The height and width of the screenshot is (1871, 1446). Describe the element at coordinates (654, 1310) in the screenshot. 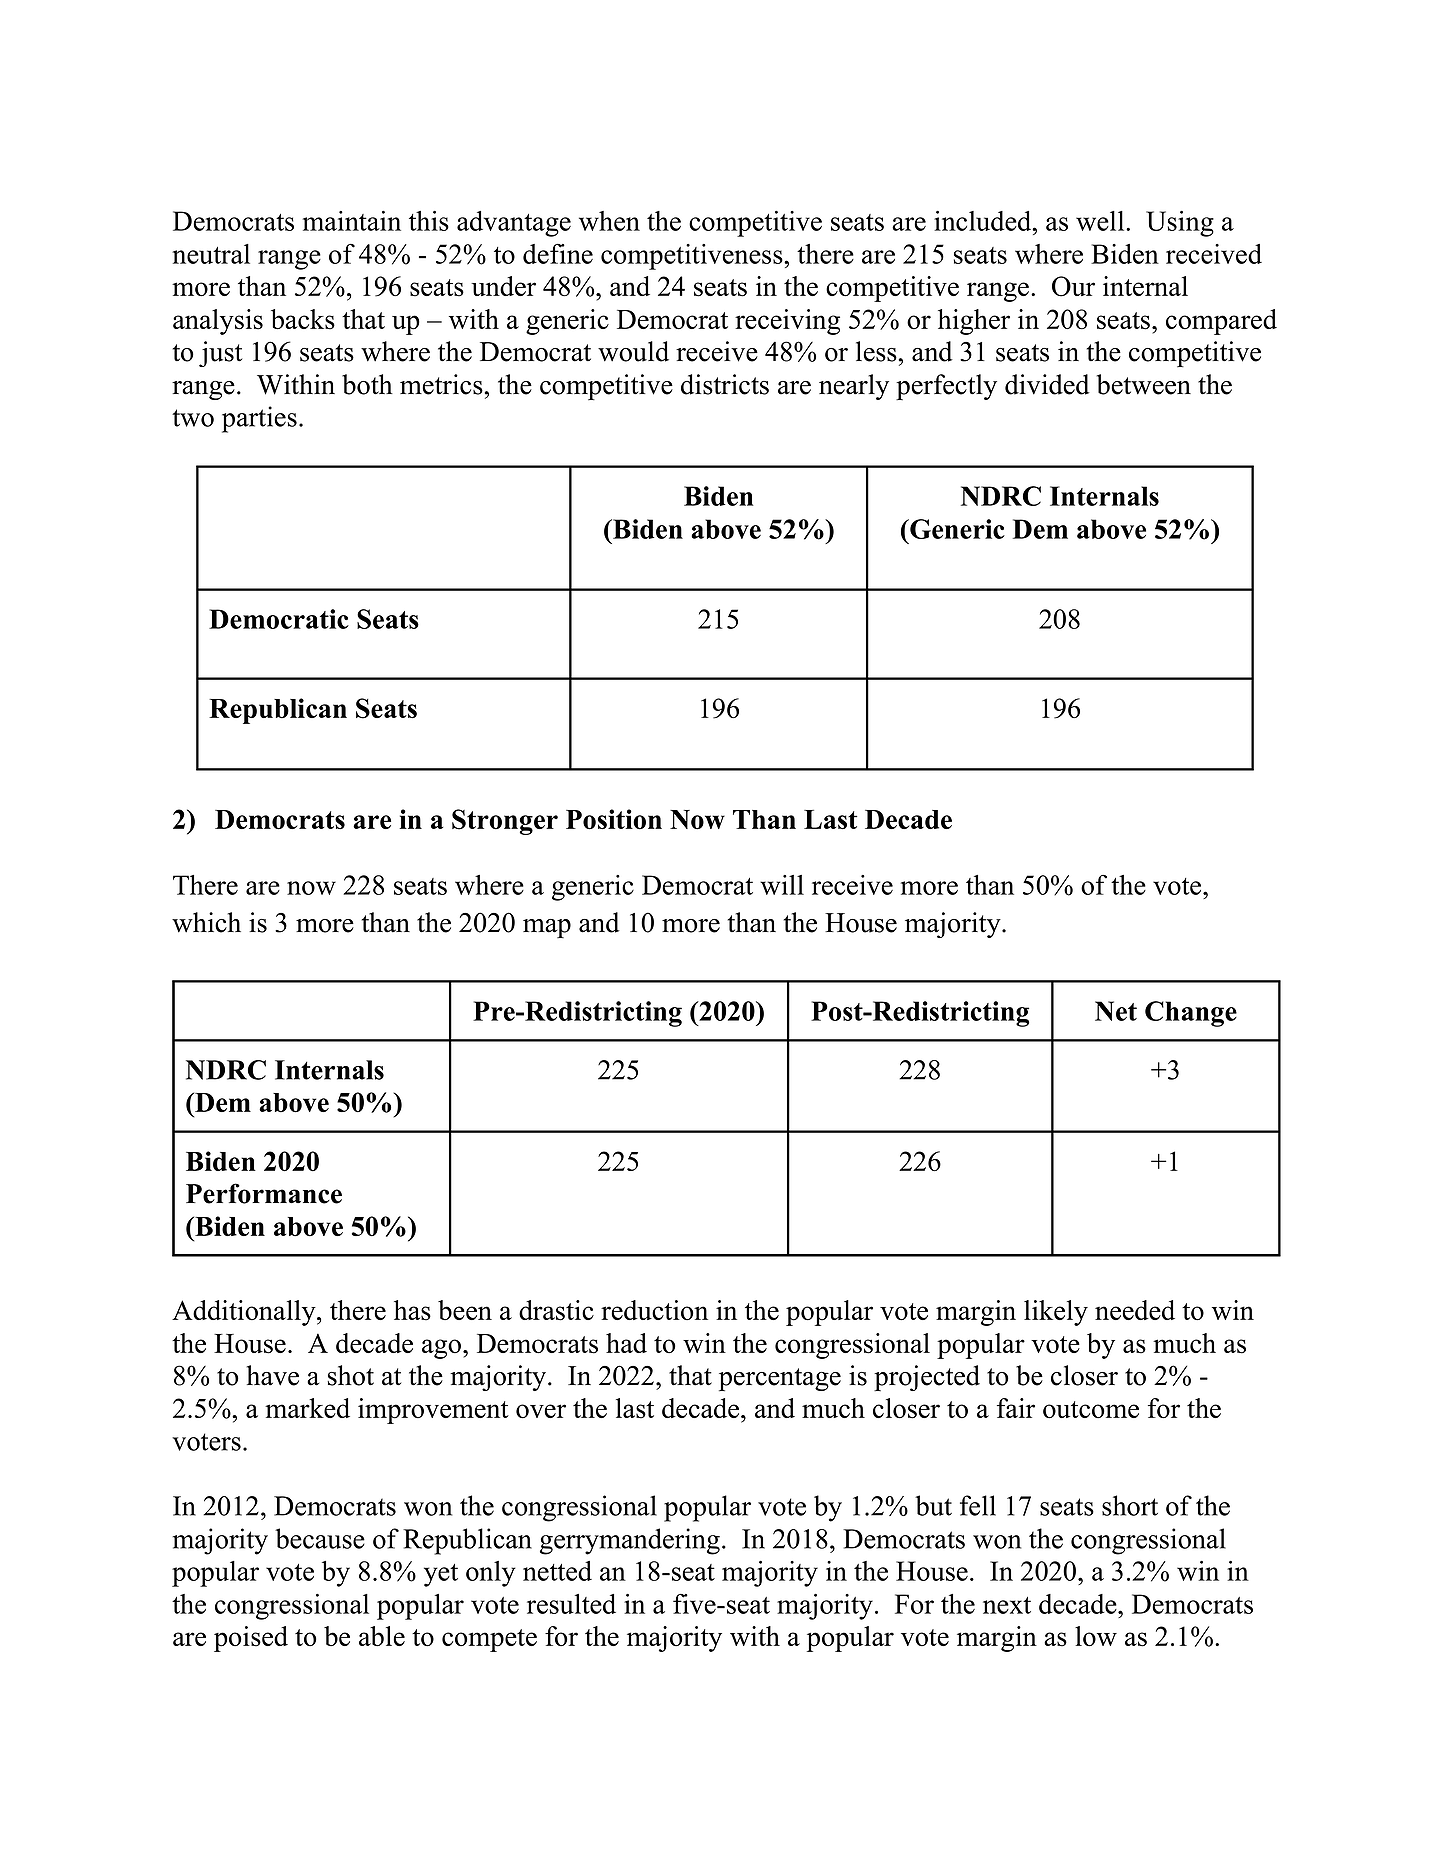

I see `reduction` at that location.
